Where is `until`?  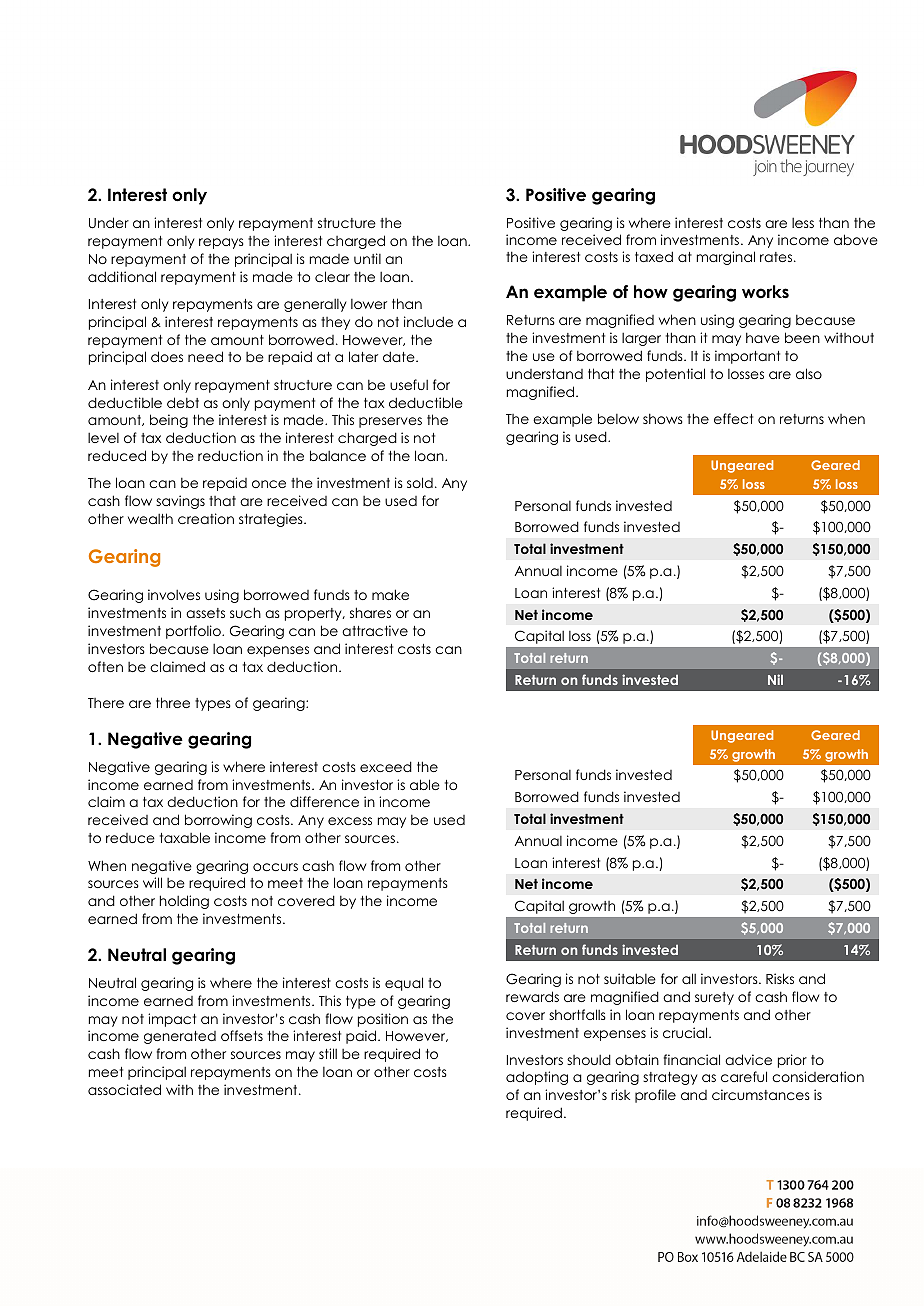 until is located at coordinates (367, 258).
